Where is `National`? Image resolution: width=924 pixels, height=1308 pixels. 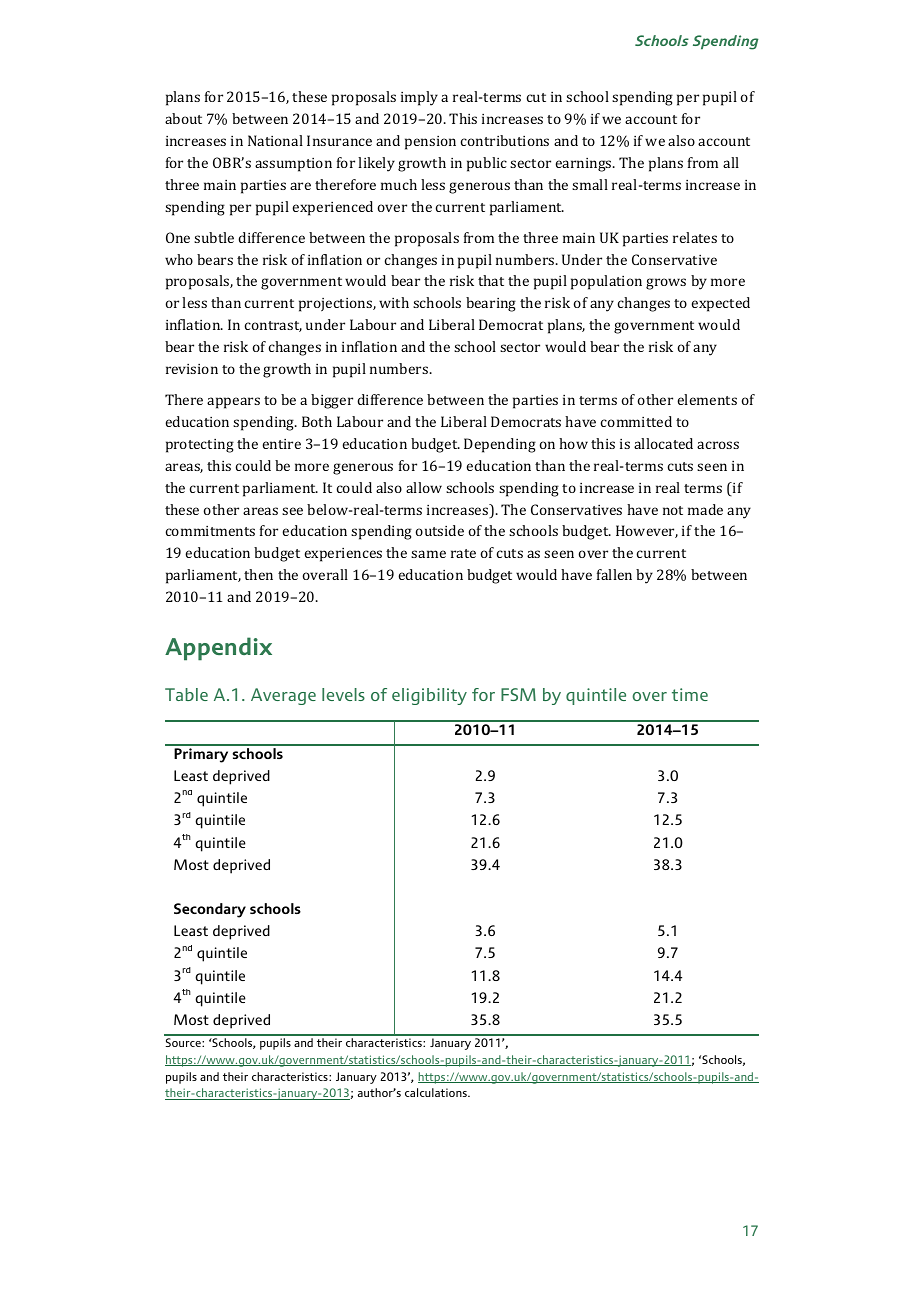
National is located at coordinates (275, 140).
